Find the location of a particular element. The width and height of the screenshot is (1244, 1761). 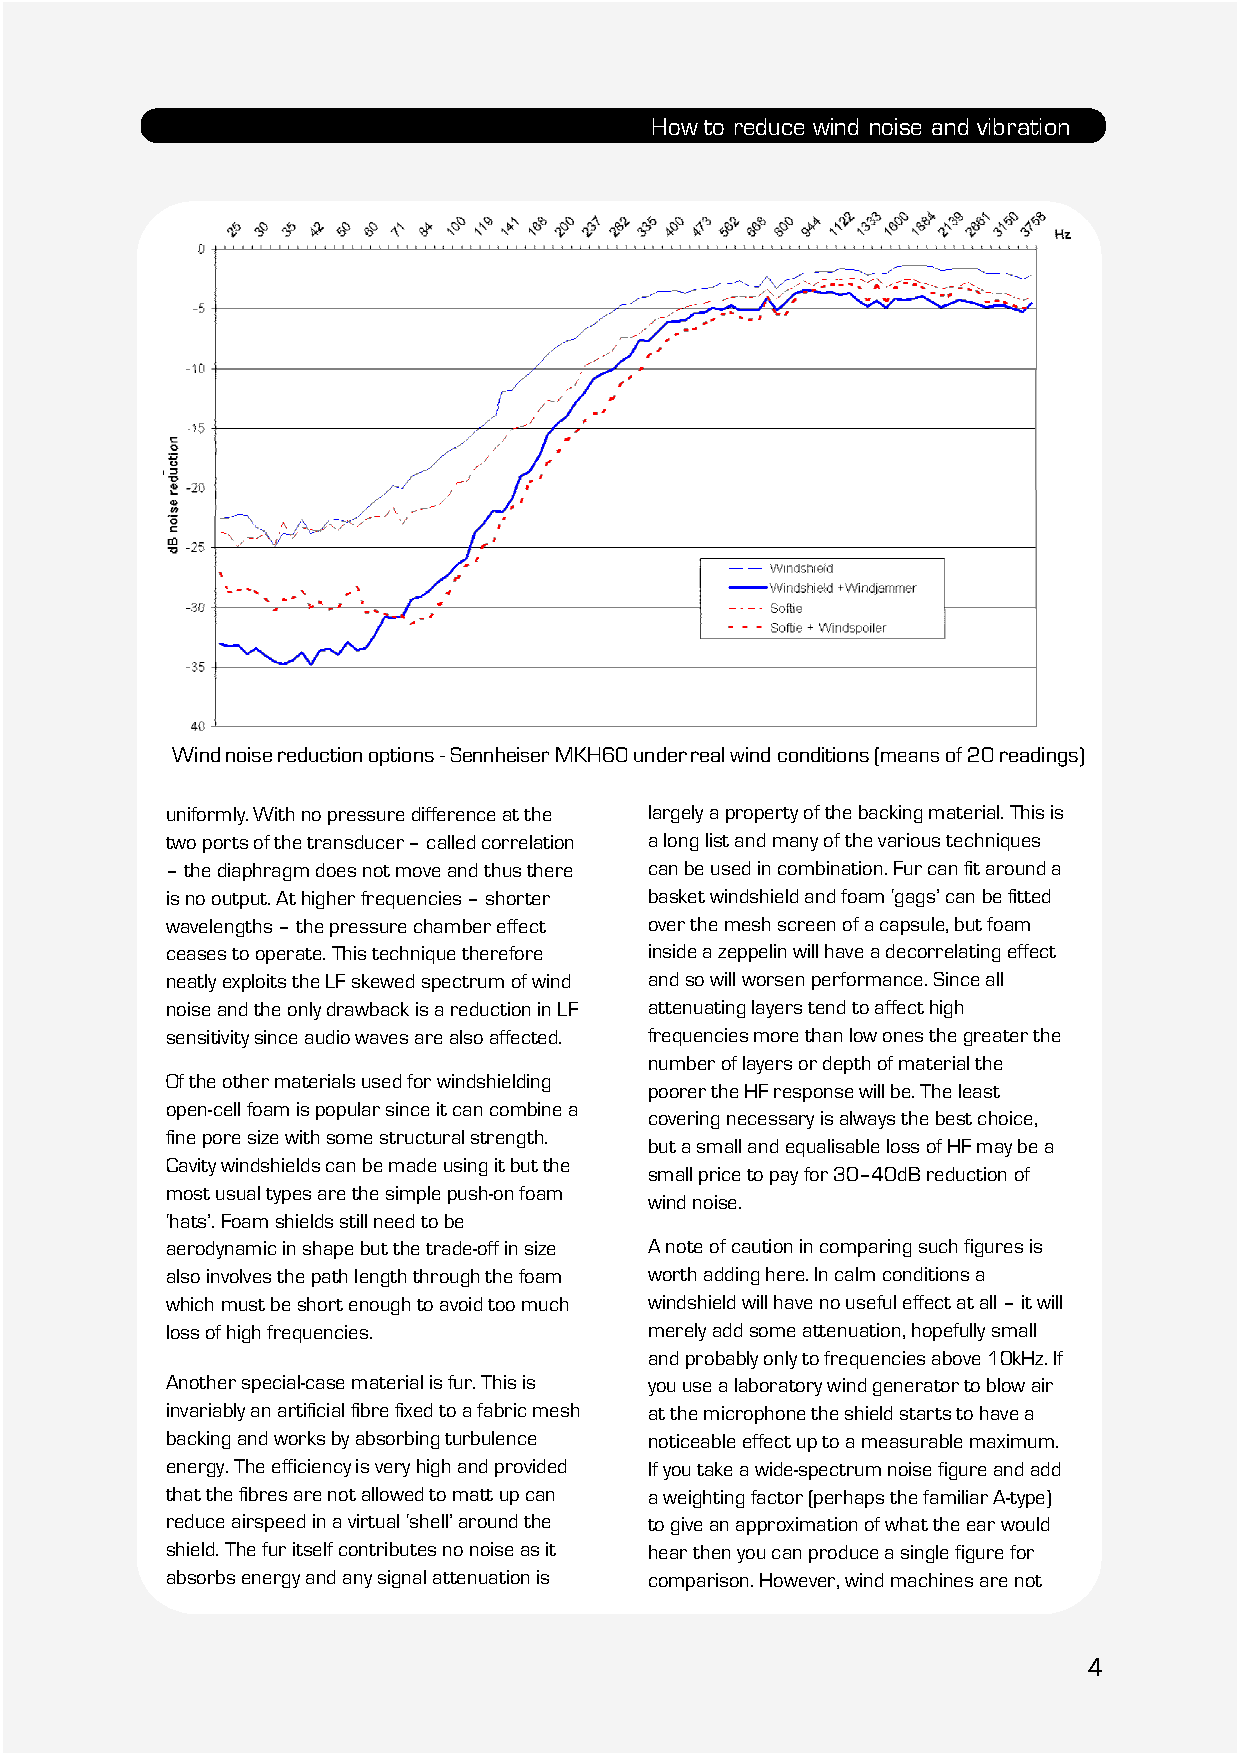

means is located at coordinates (910, 757).
